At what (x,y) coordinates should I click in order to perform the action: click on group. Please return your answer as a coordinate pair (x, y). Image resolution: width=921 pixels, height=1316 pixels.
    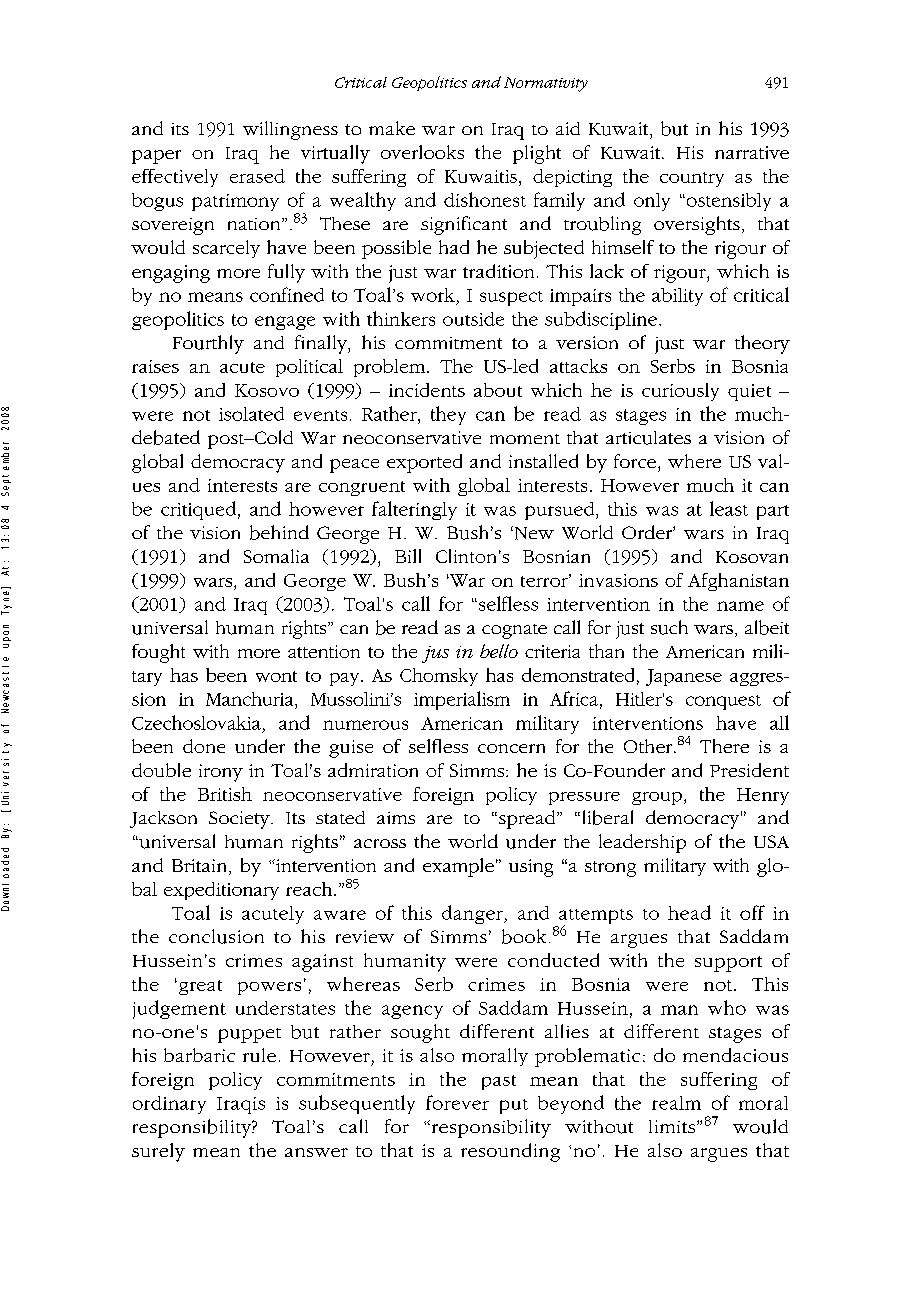
    Looking at the image, I should click on (658, 798).
